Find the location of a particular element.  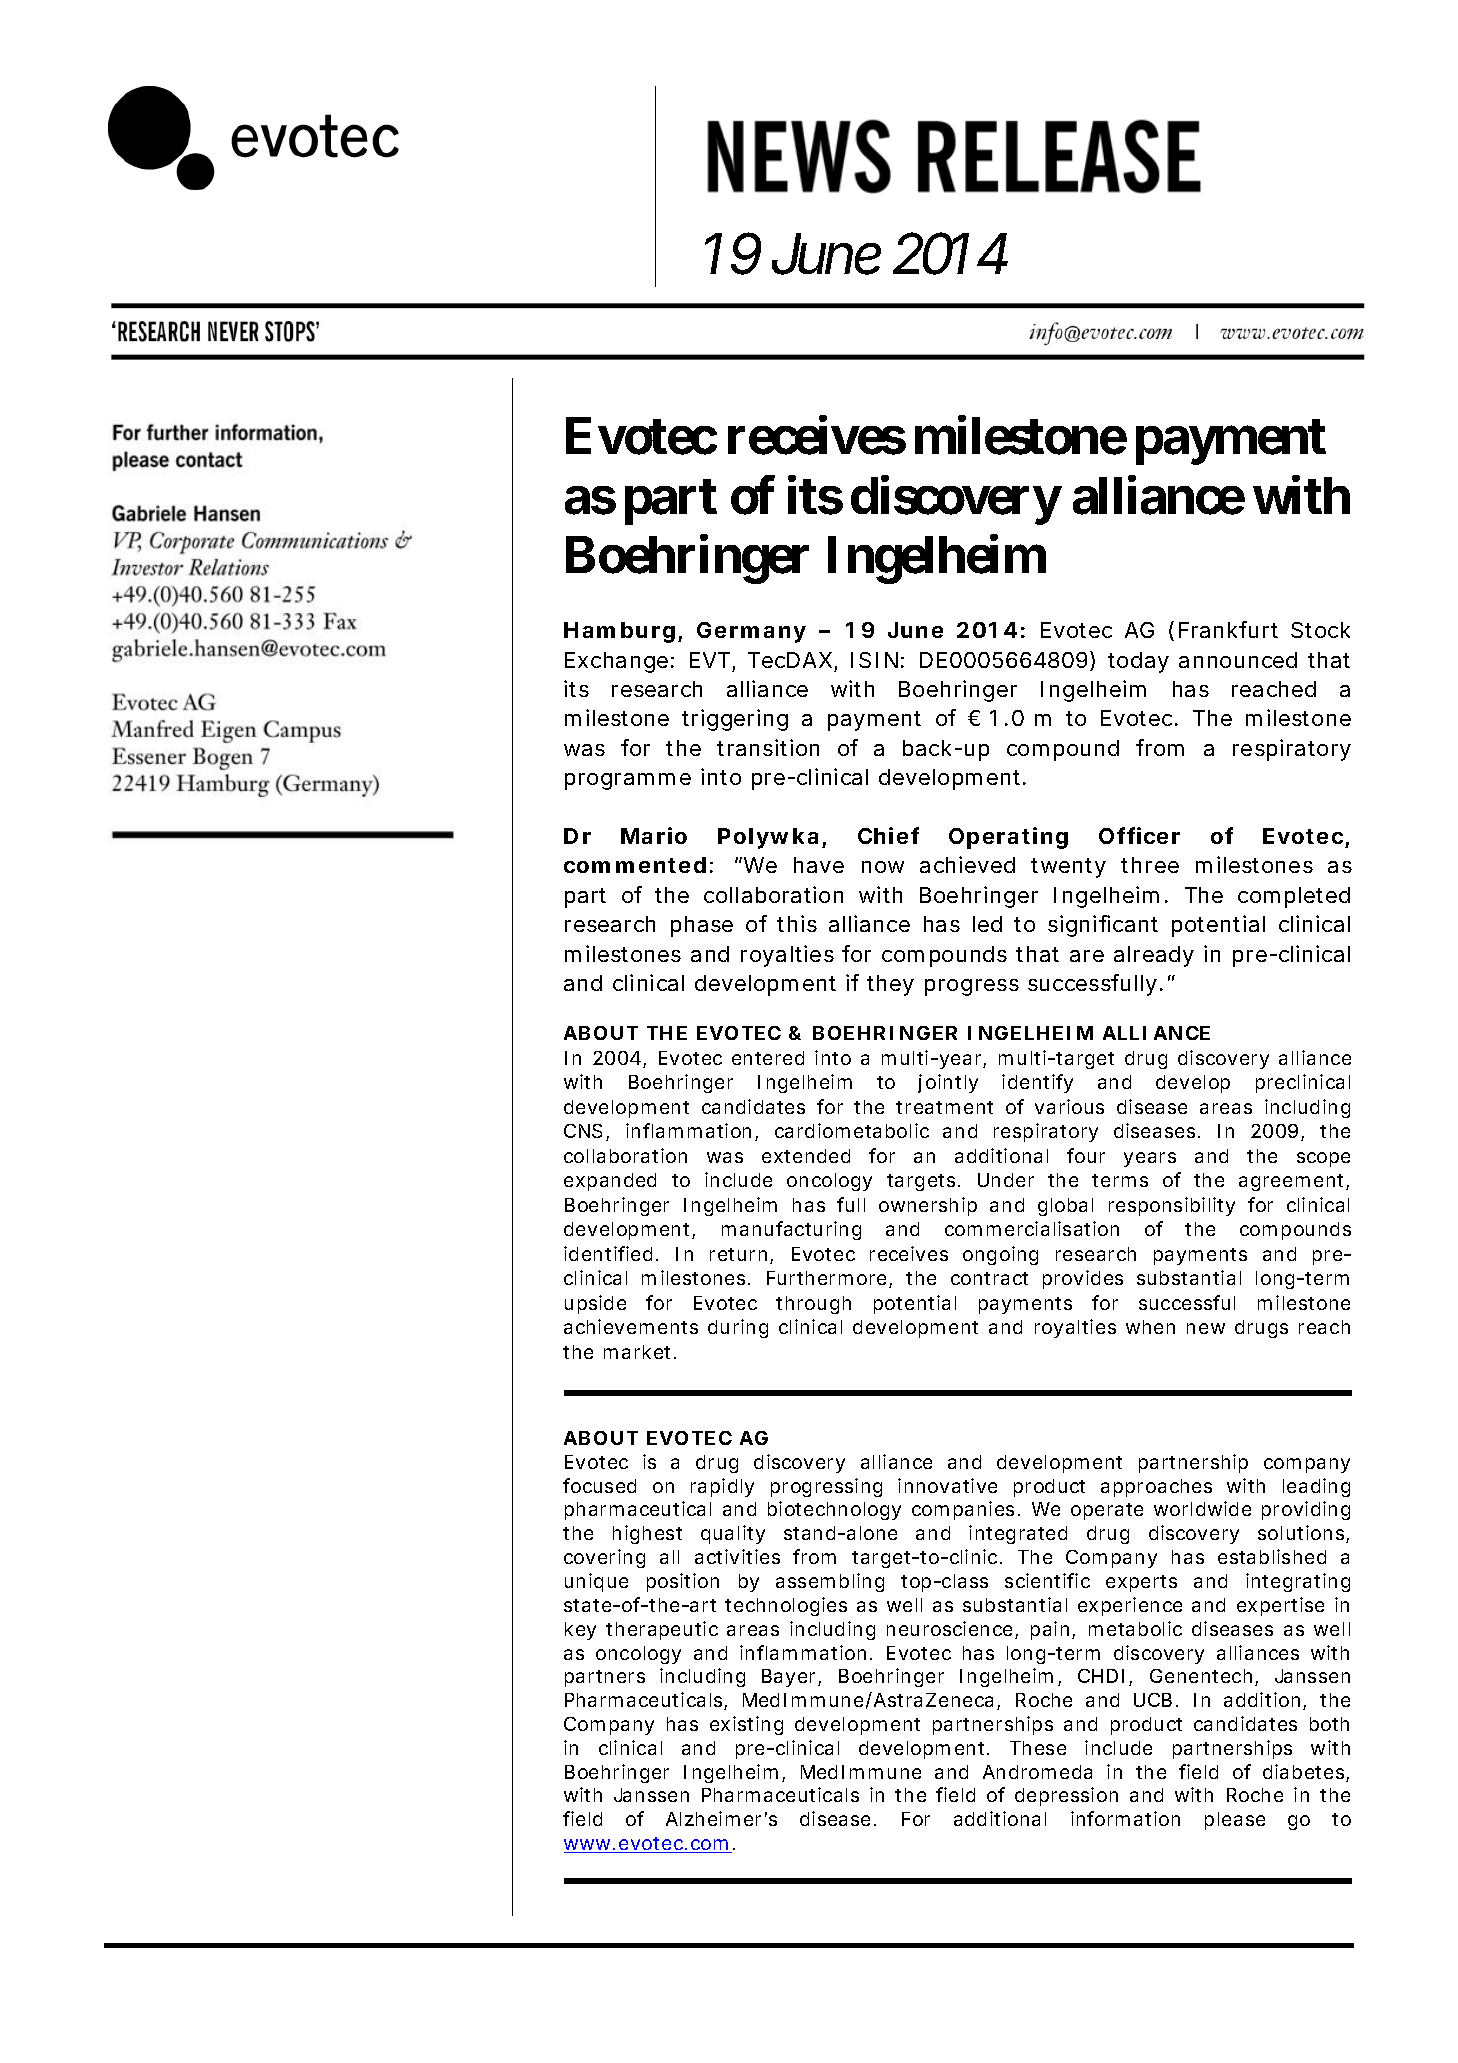

innovative is located at coordinates (947, 1485).
